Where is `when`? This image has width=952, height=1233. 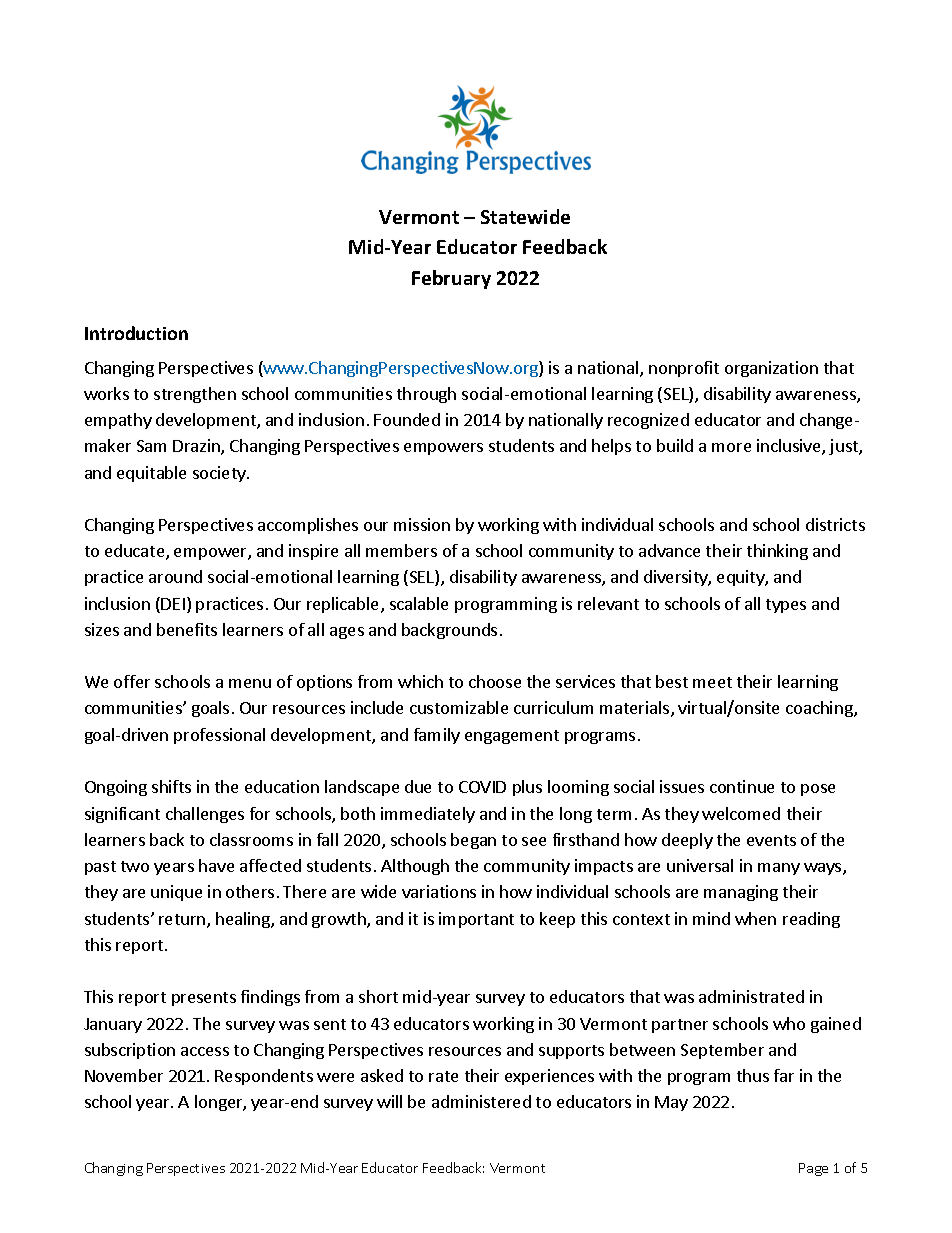 when is located at coordinates (755, 918).
